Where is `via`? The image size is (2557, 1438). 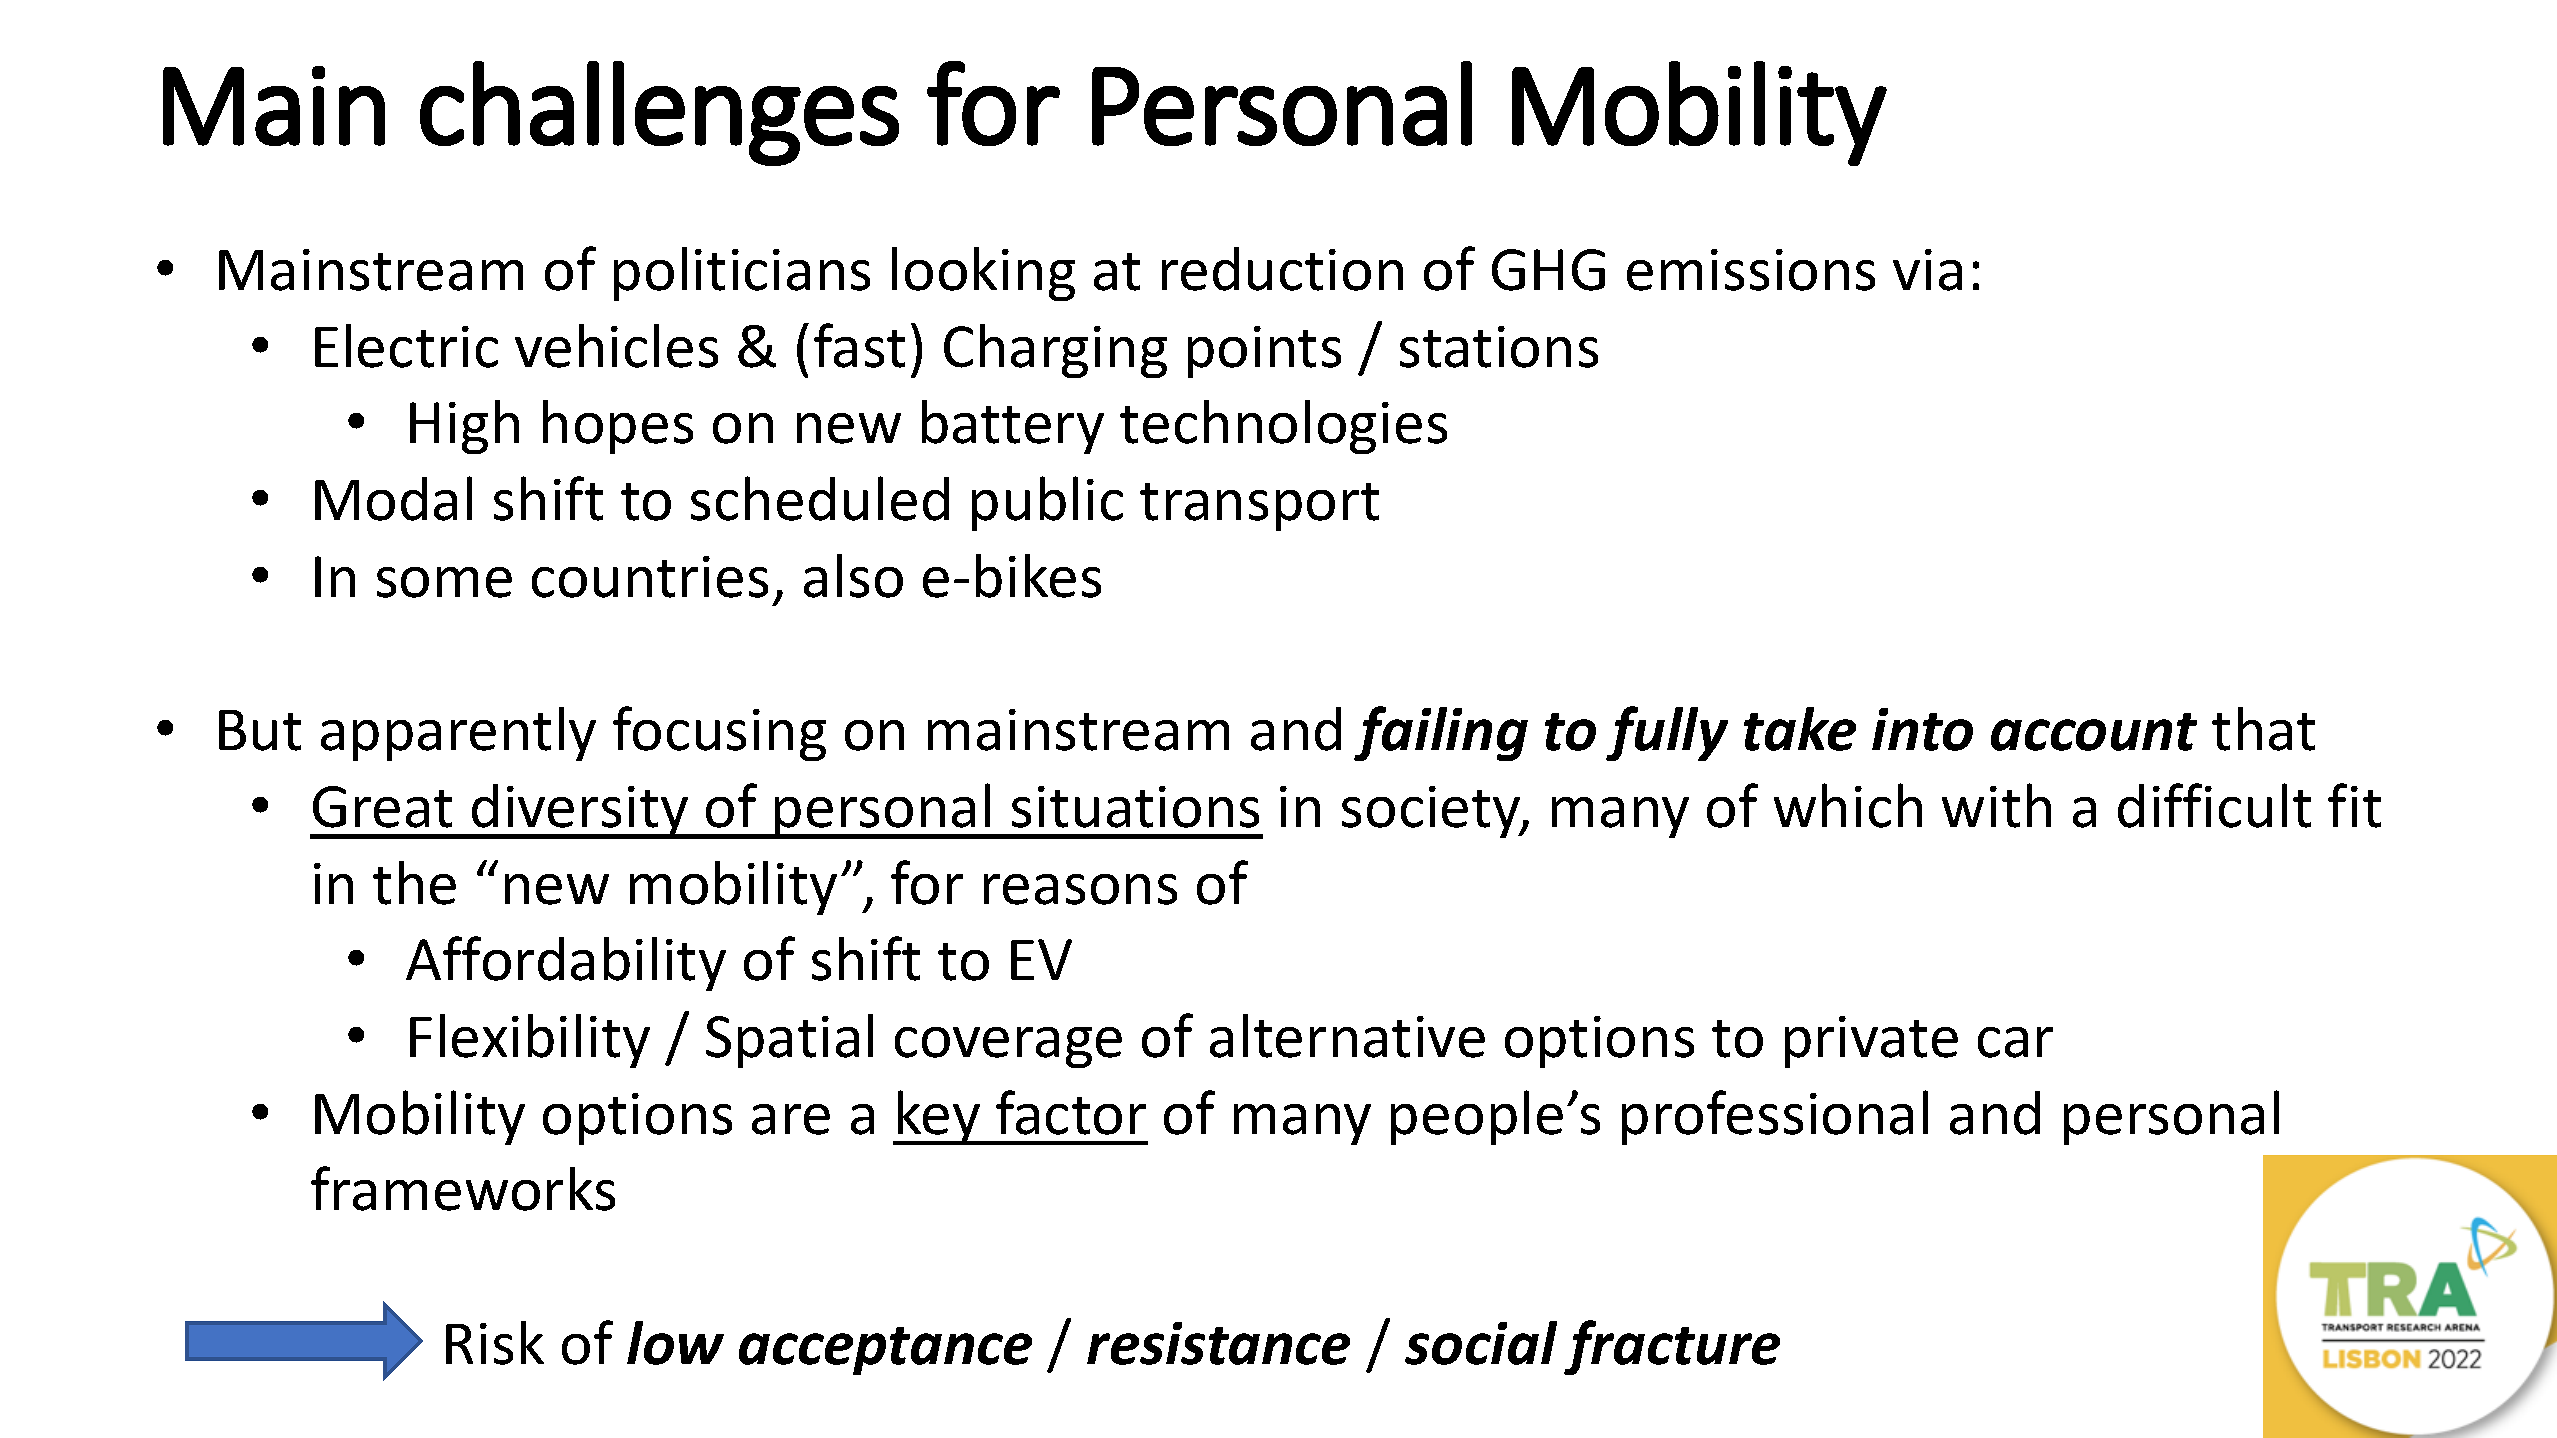
via is located at coordinates (1927, 270).
